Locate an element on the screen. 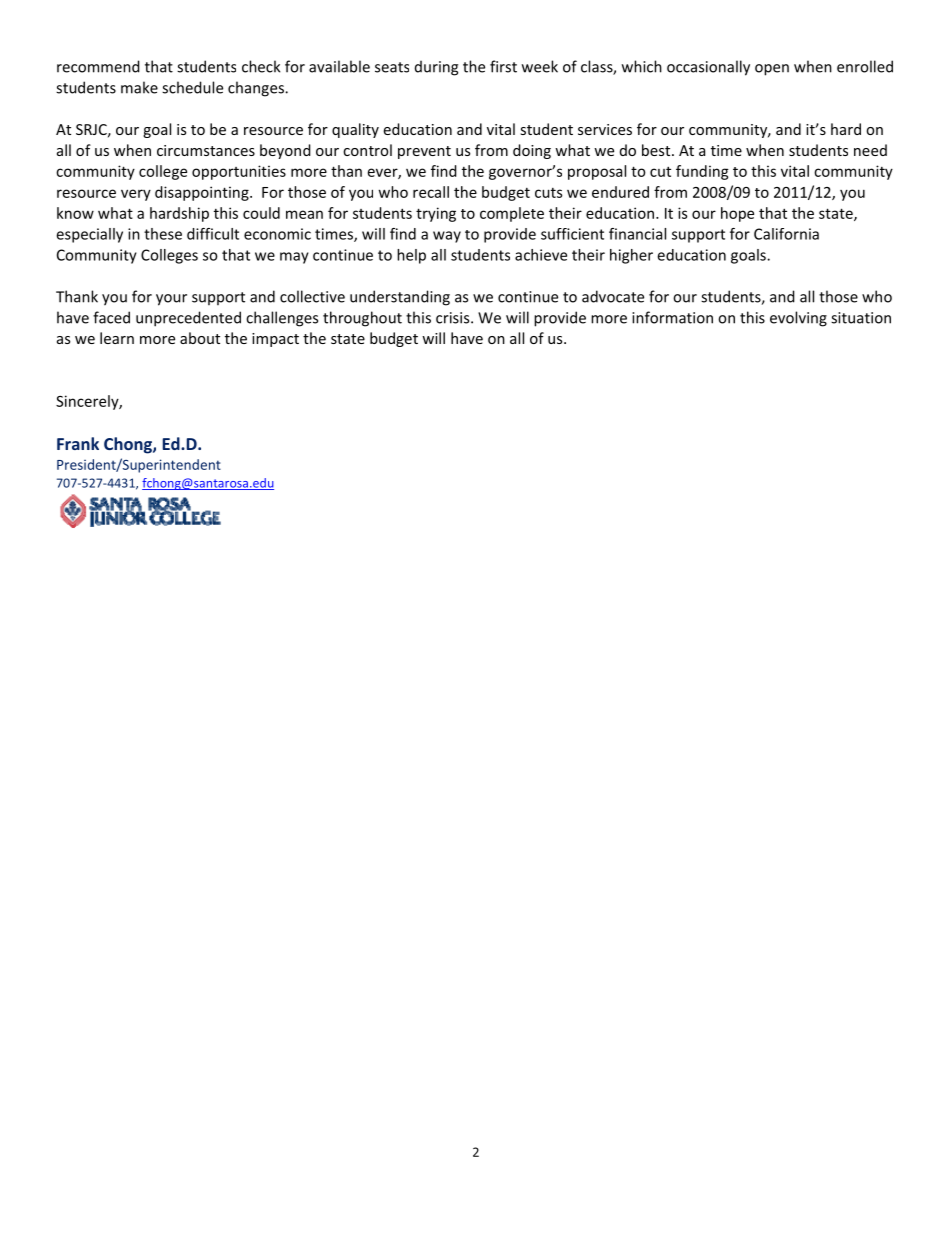 This screenshot has width=952, height=1233. during is located at coordinates (436, 68).
